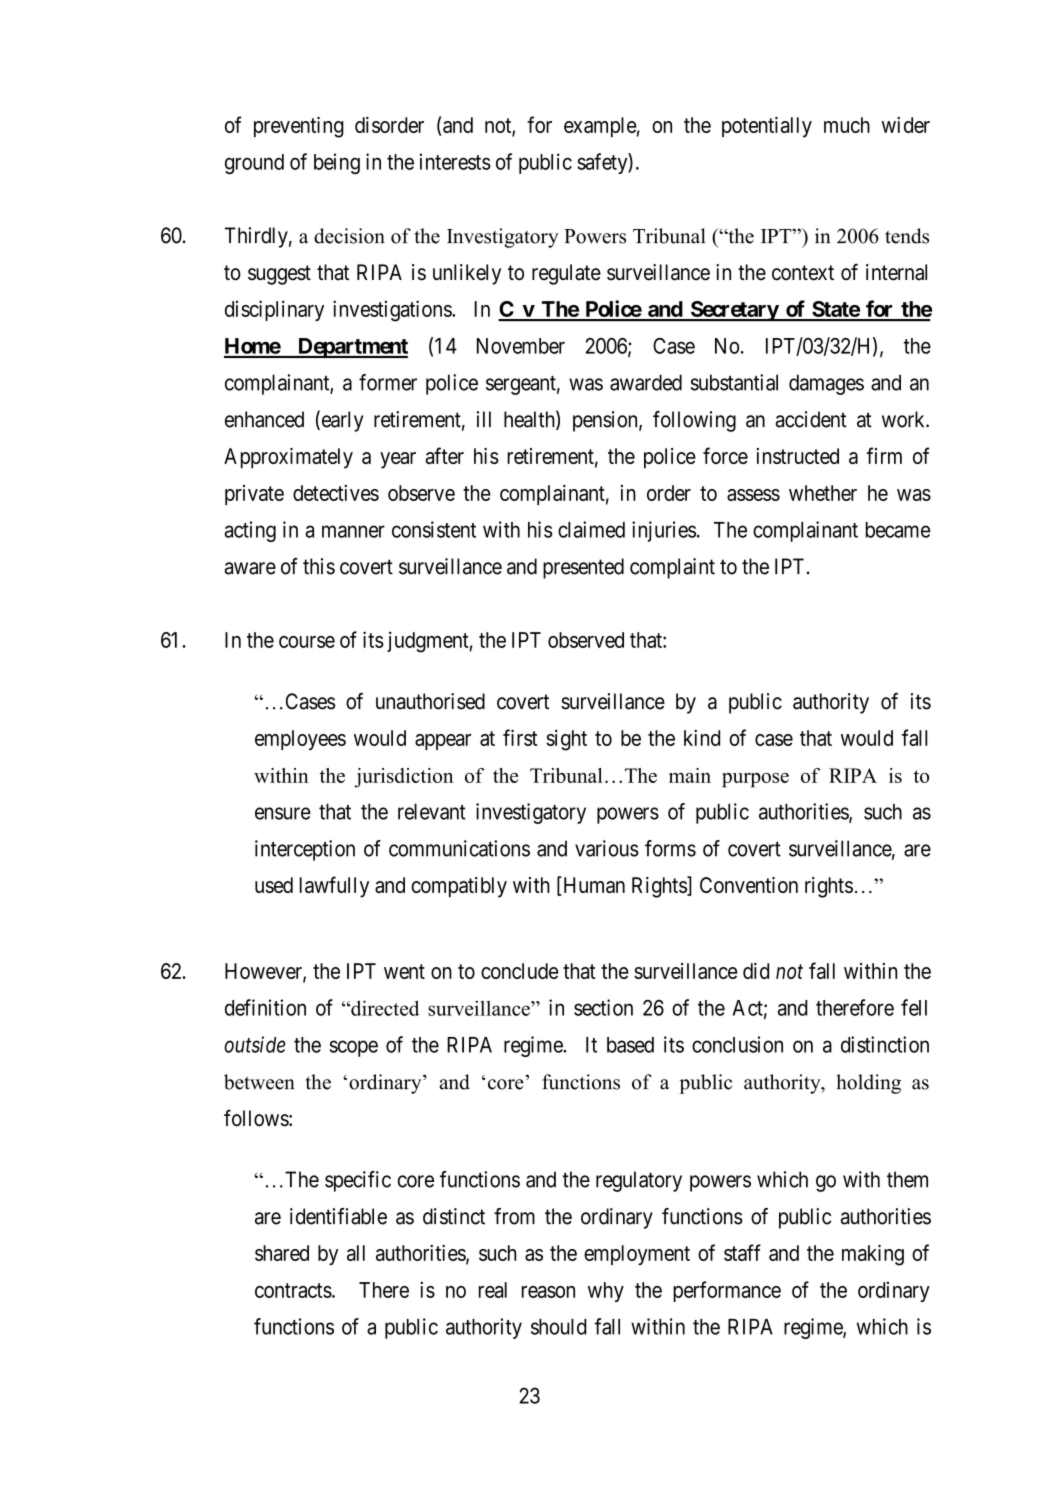  What do you see at coordinates (337, 163) in the page?
I see `being` at bounding box center [337, 163].
